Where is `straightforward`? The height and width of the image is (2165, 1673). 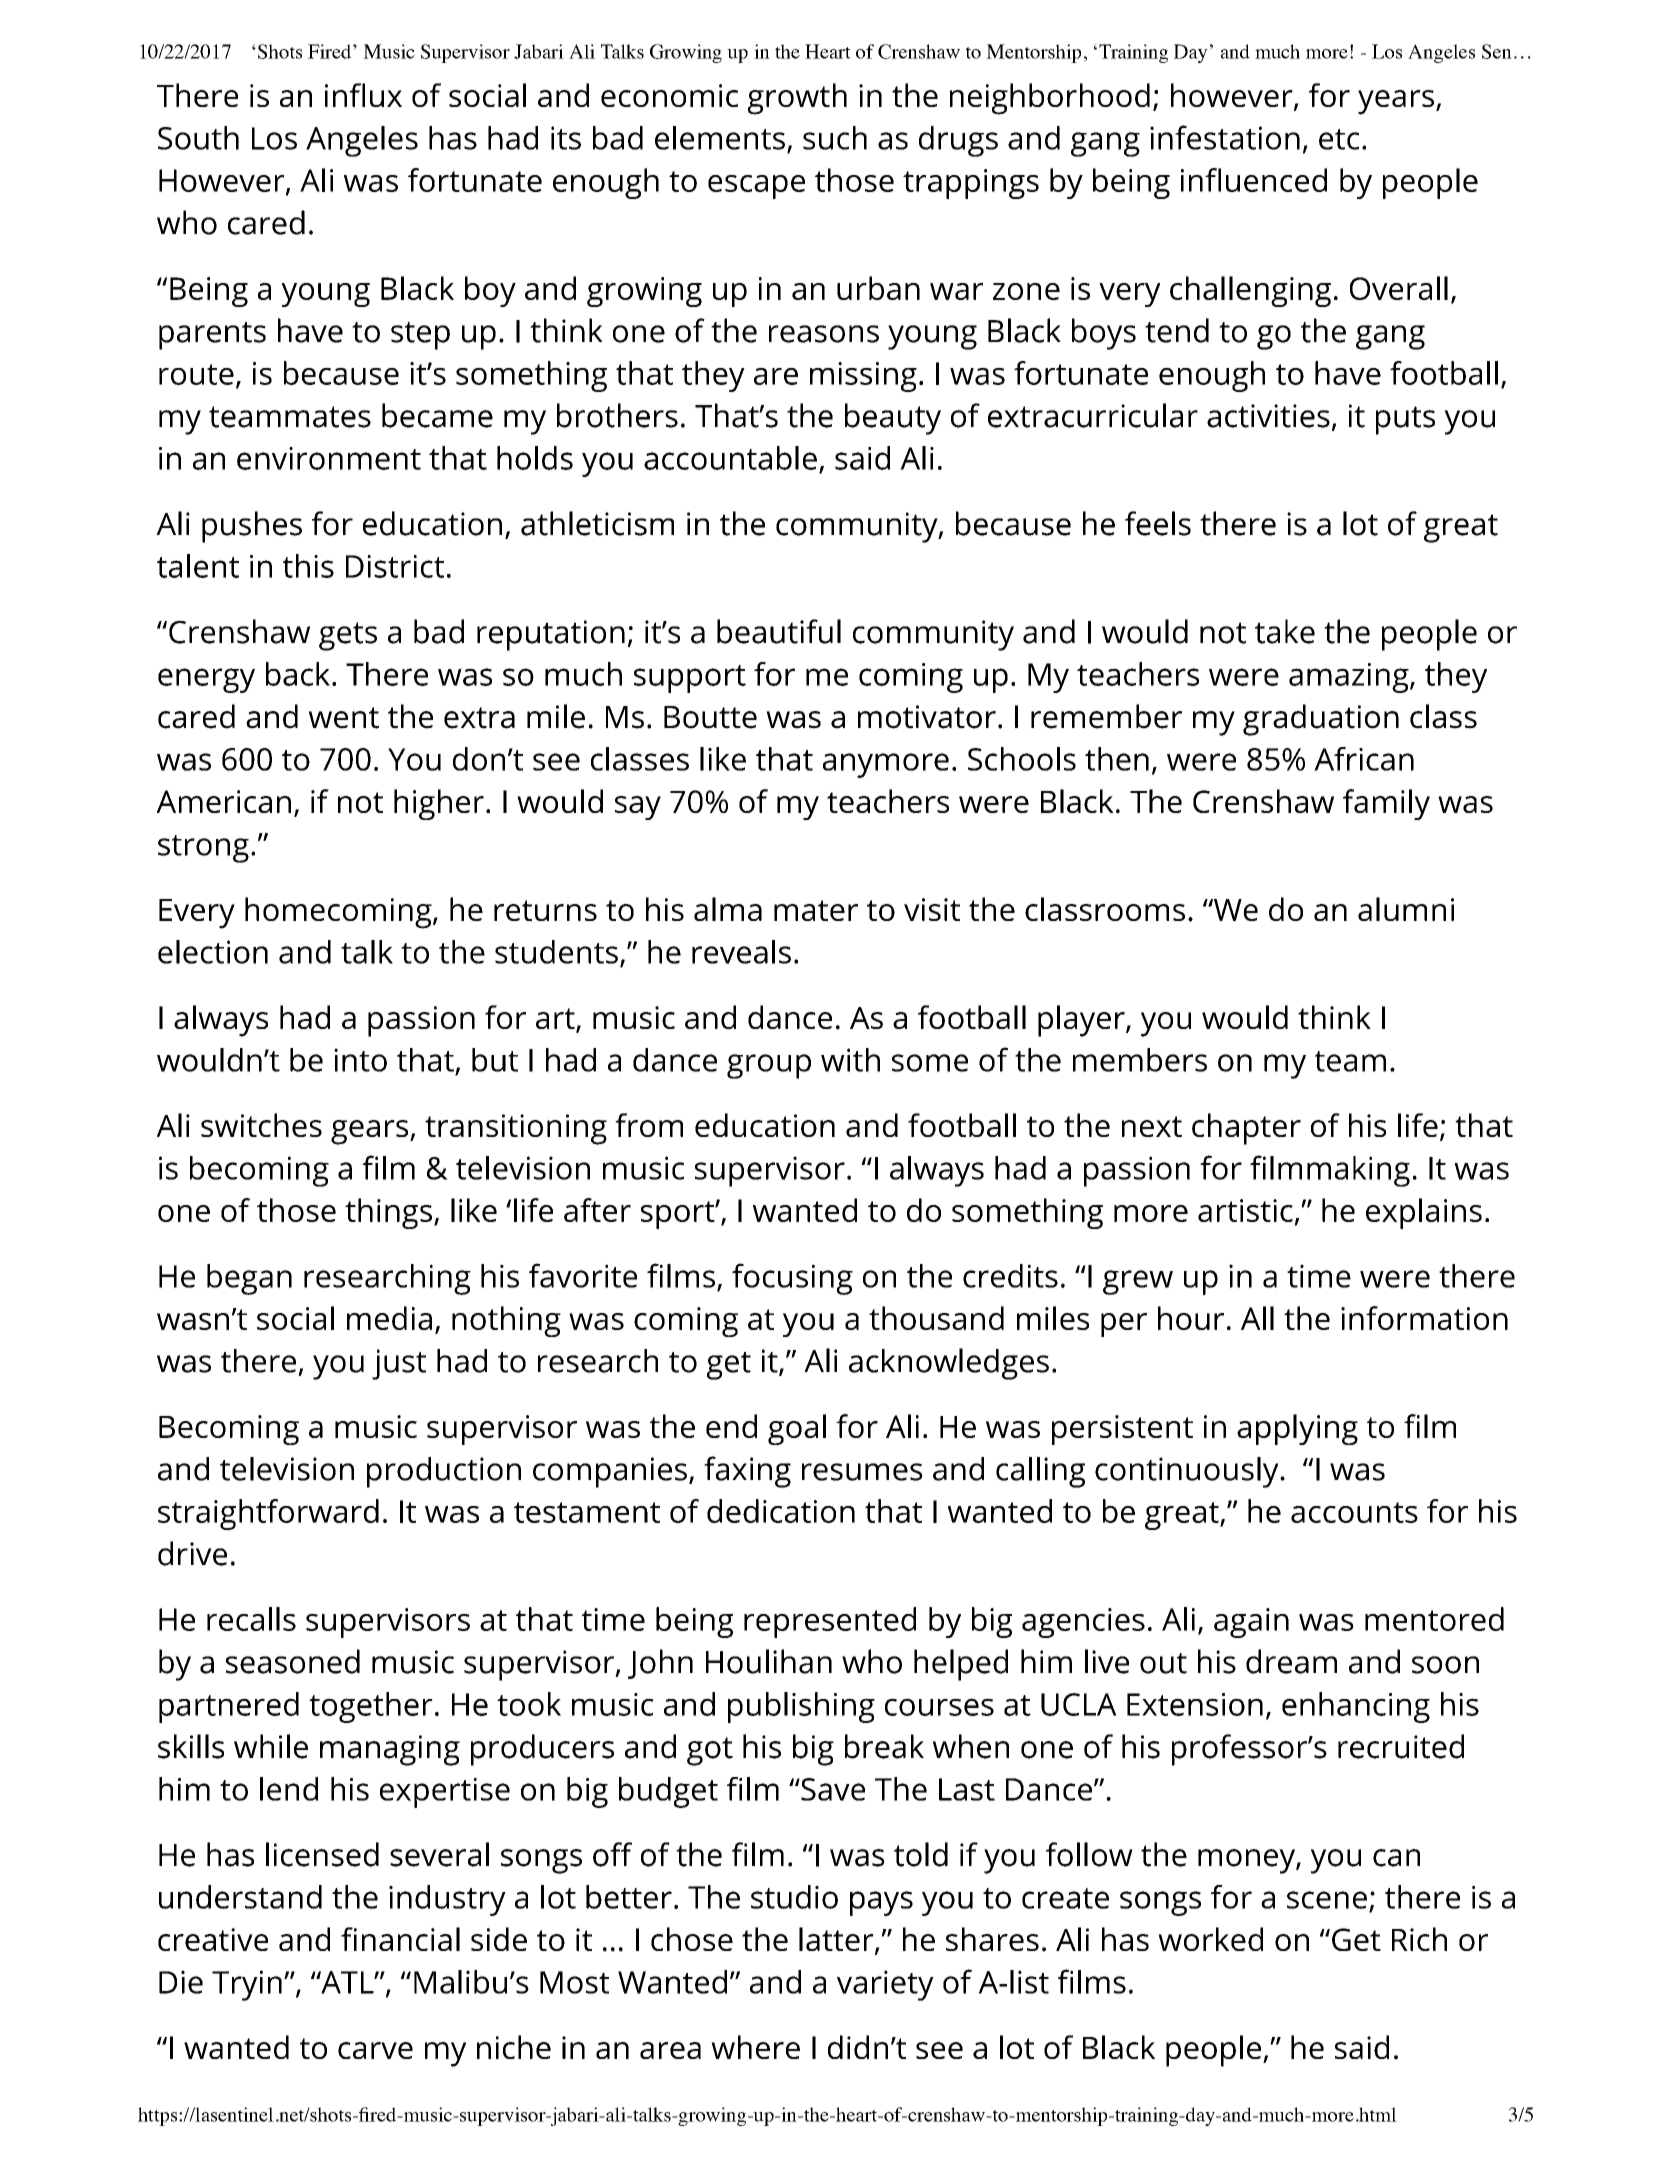
straightforward is located at coordinates (268, 1514).
